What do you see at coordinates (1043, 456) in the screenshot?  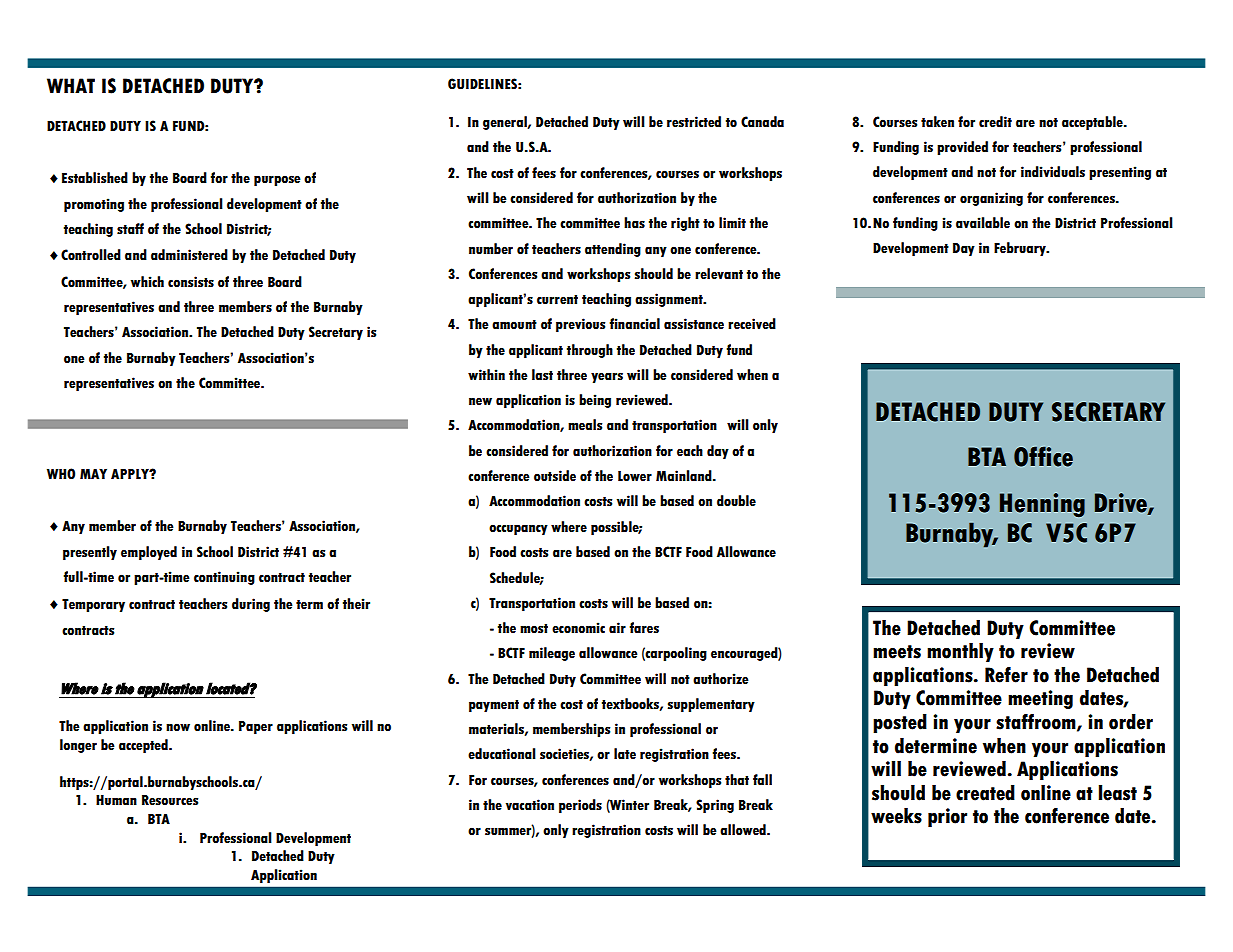 I see `Office` at bounding box center [1043, 456].
